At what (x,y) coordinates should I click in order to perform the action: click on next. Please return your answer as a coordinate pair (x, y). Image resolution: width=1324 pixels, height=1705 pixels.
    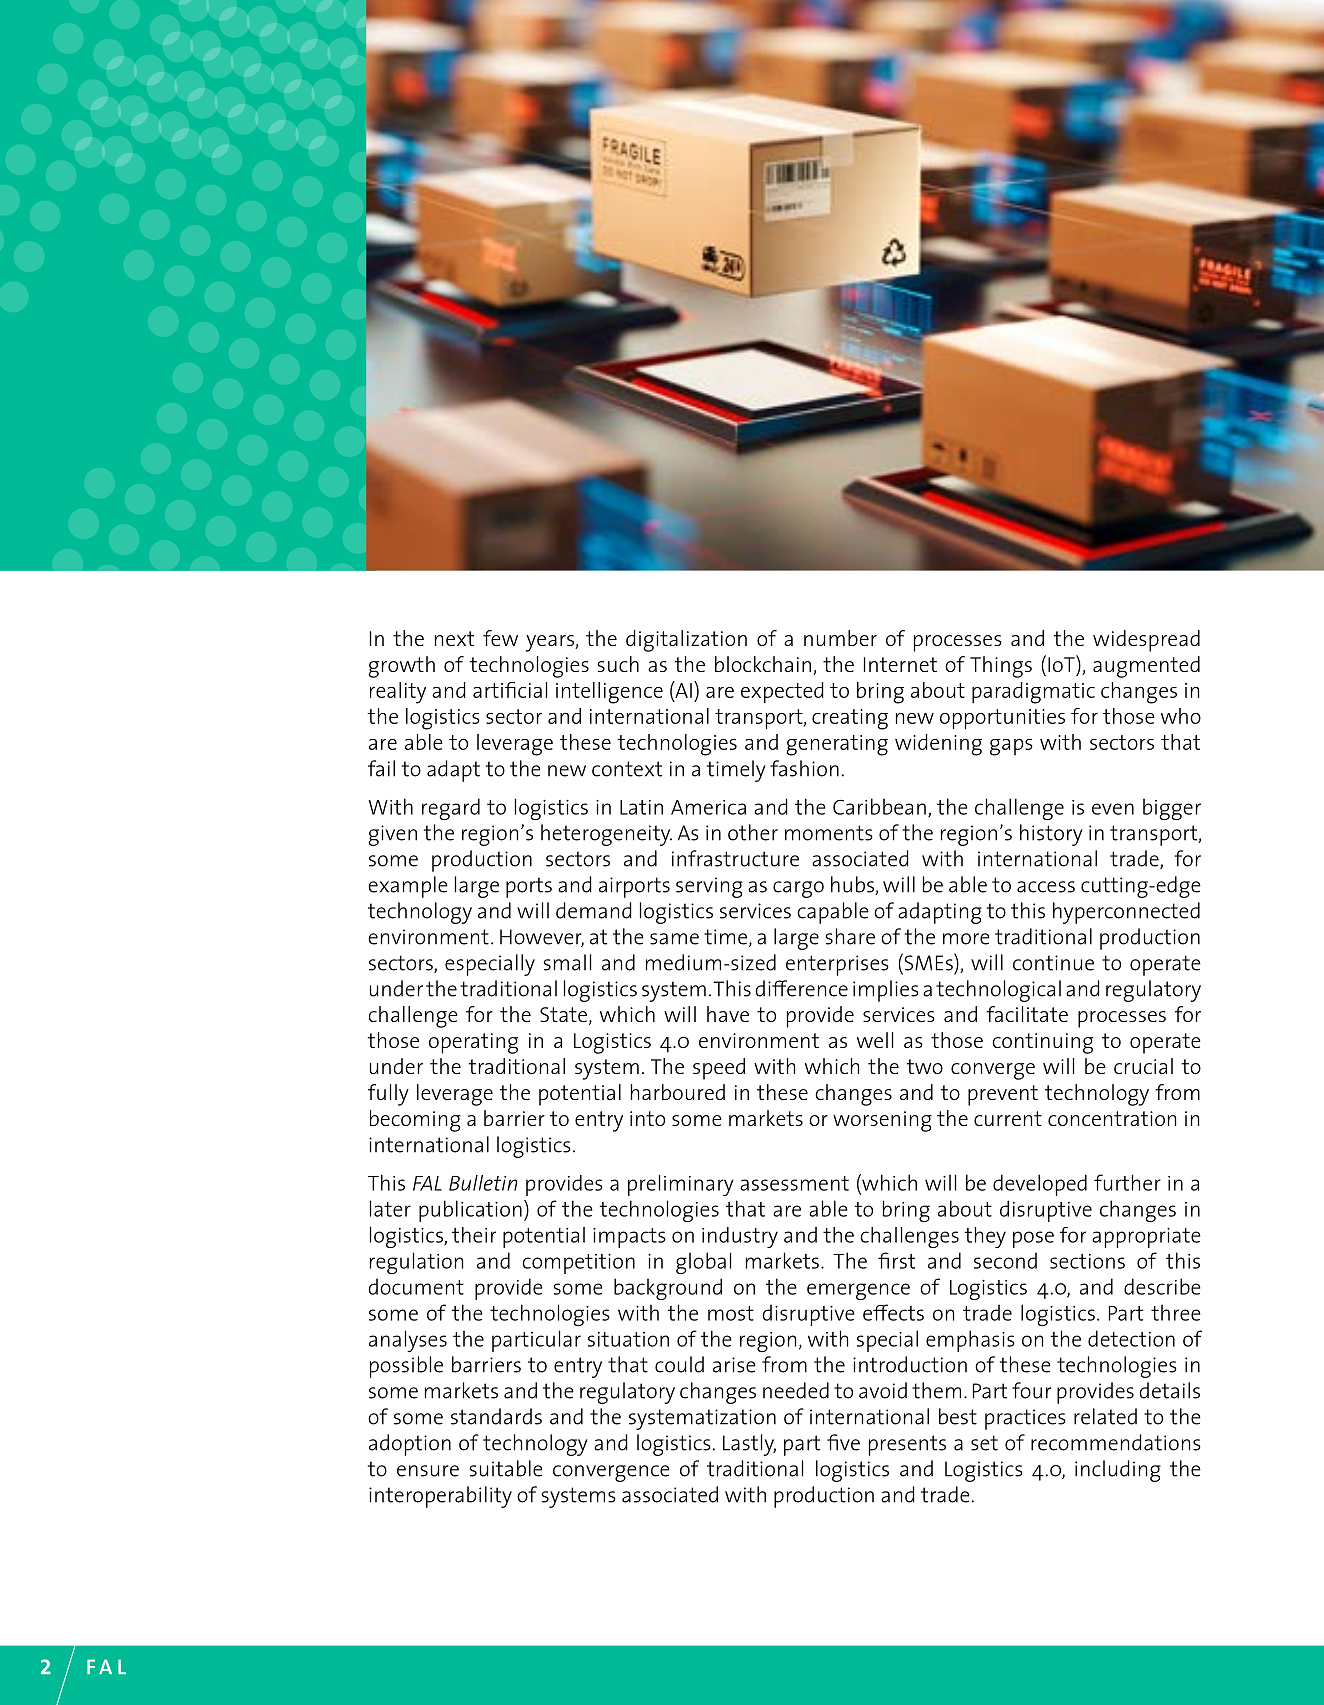
    Looking at the image, I should click on (454, 638).
